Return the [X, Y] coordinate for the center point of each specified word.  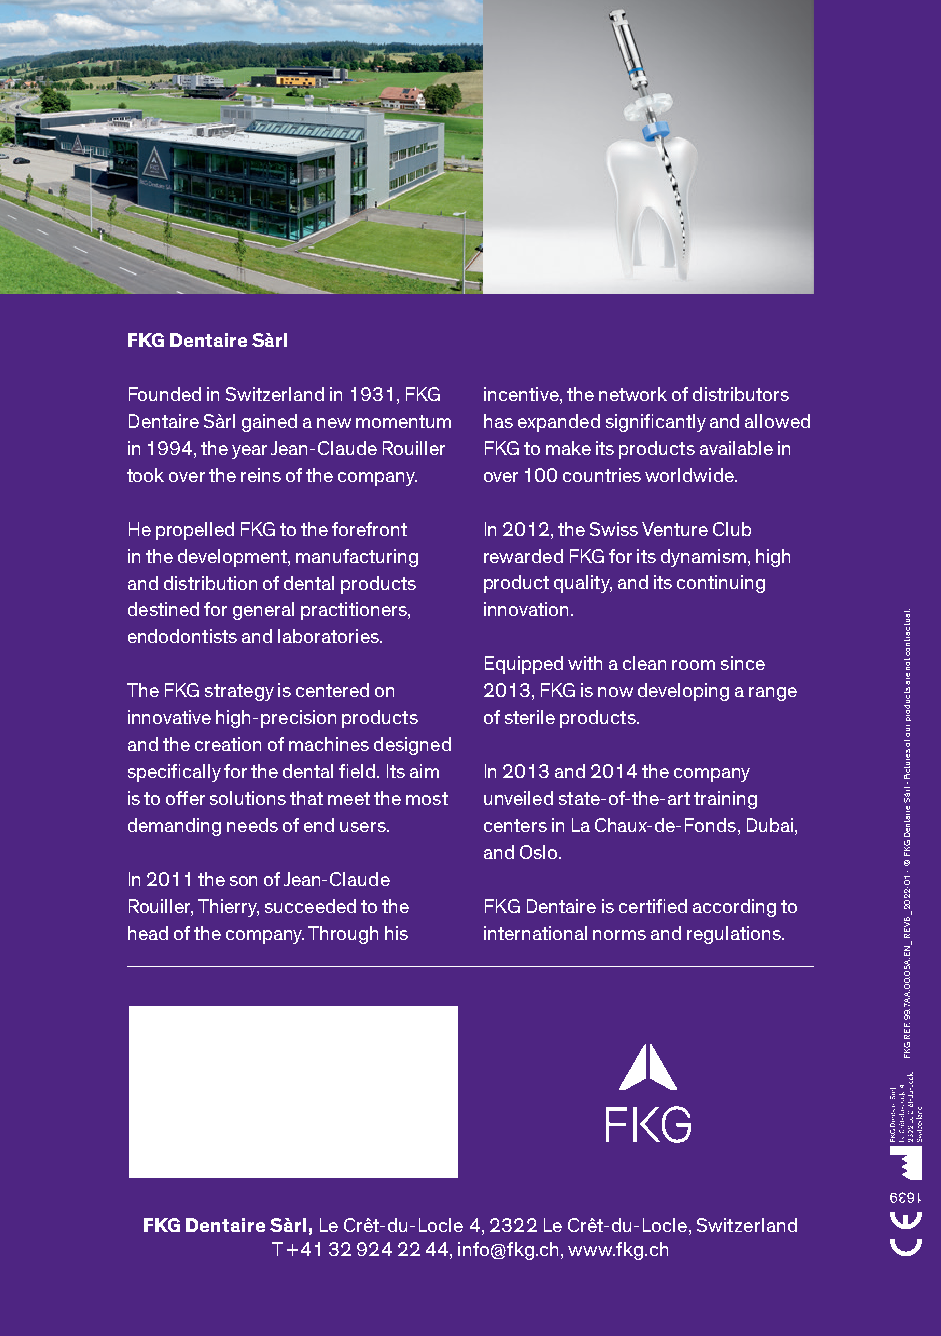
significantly [656, 423]
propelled [195, 531]
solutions [248, 798]
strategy [239, 692]
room [693, 665]
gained [269, 423]
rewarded [523, 556]
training [725, 800]
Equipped [524, 665]
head [148, 933]
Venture [675, 529]
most [427, 798]
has [498, 421]
